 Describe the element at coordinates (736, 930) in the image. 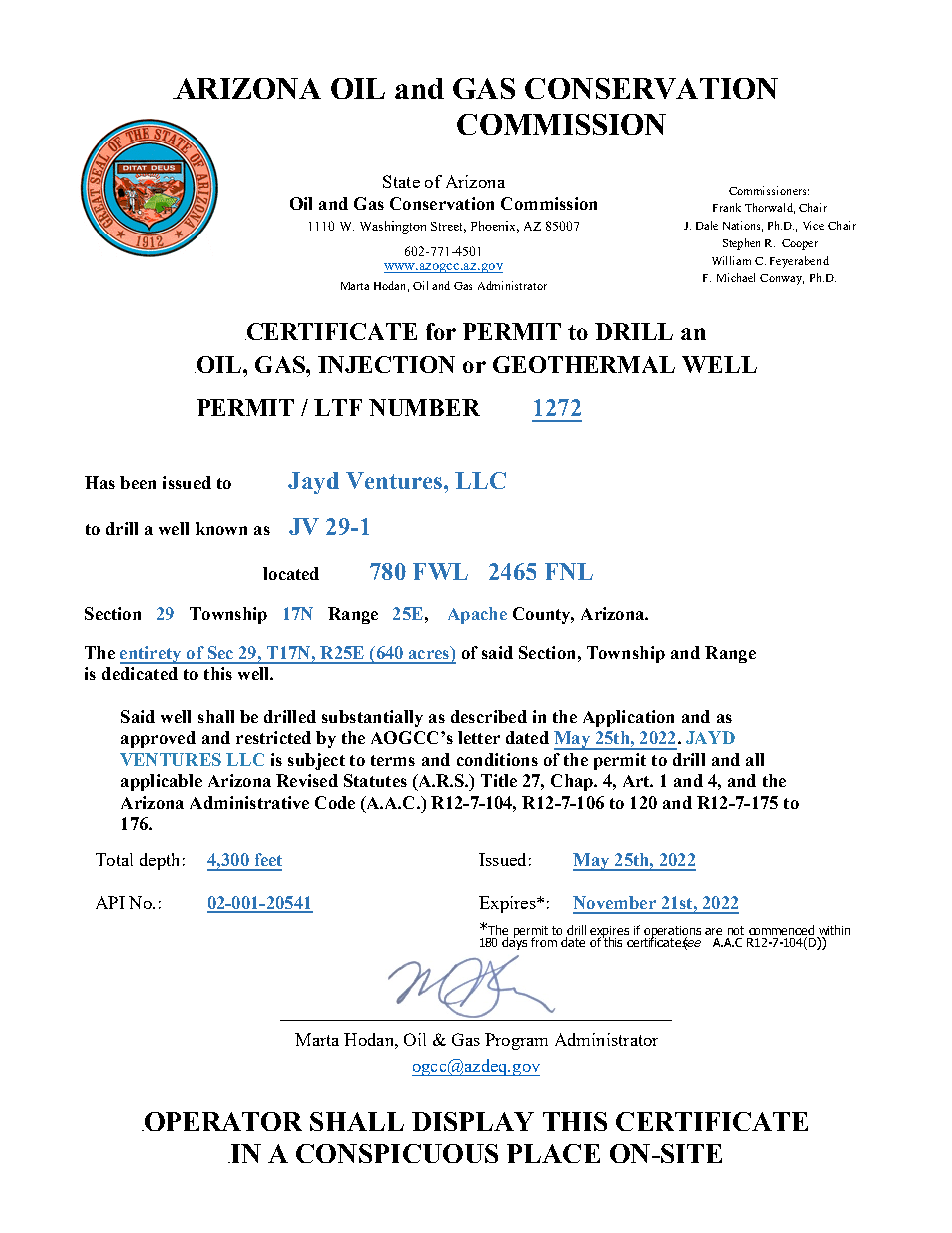

I see `not` at that location.
